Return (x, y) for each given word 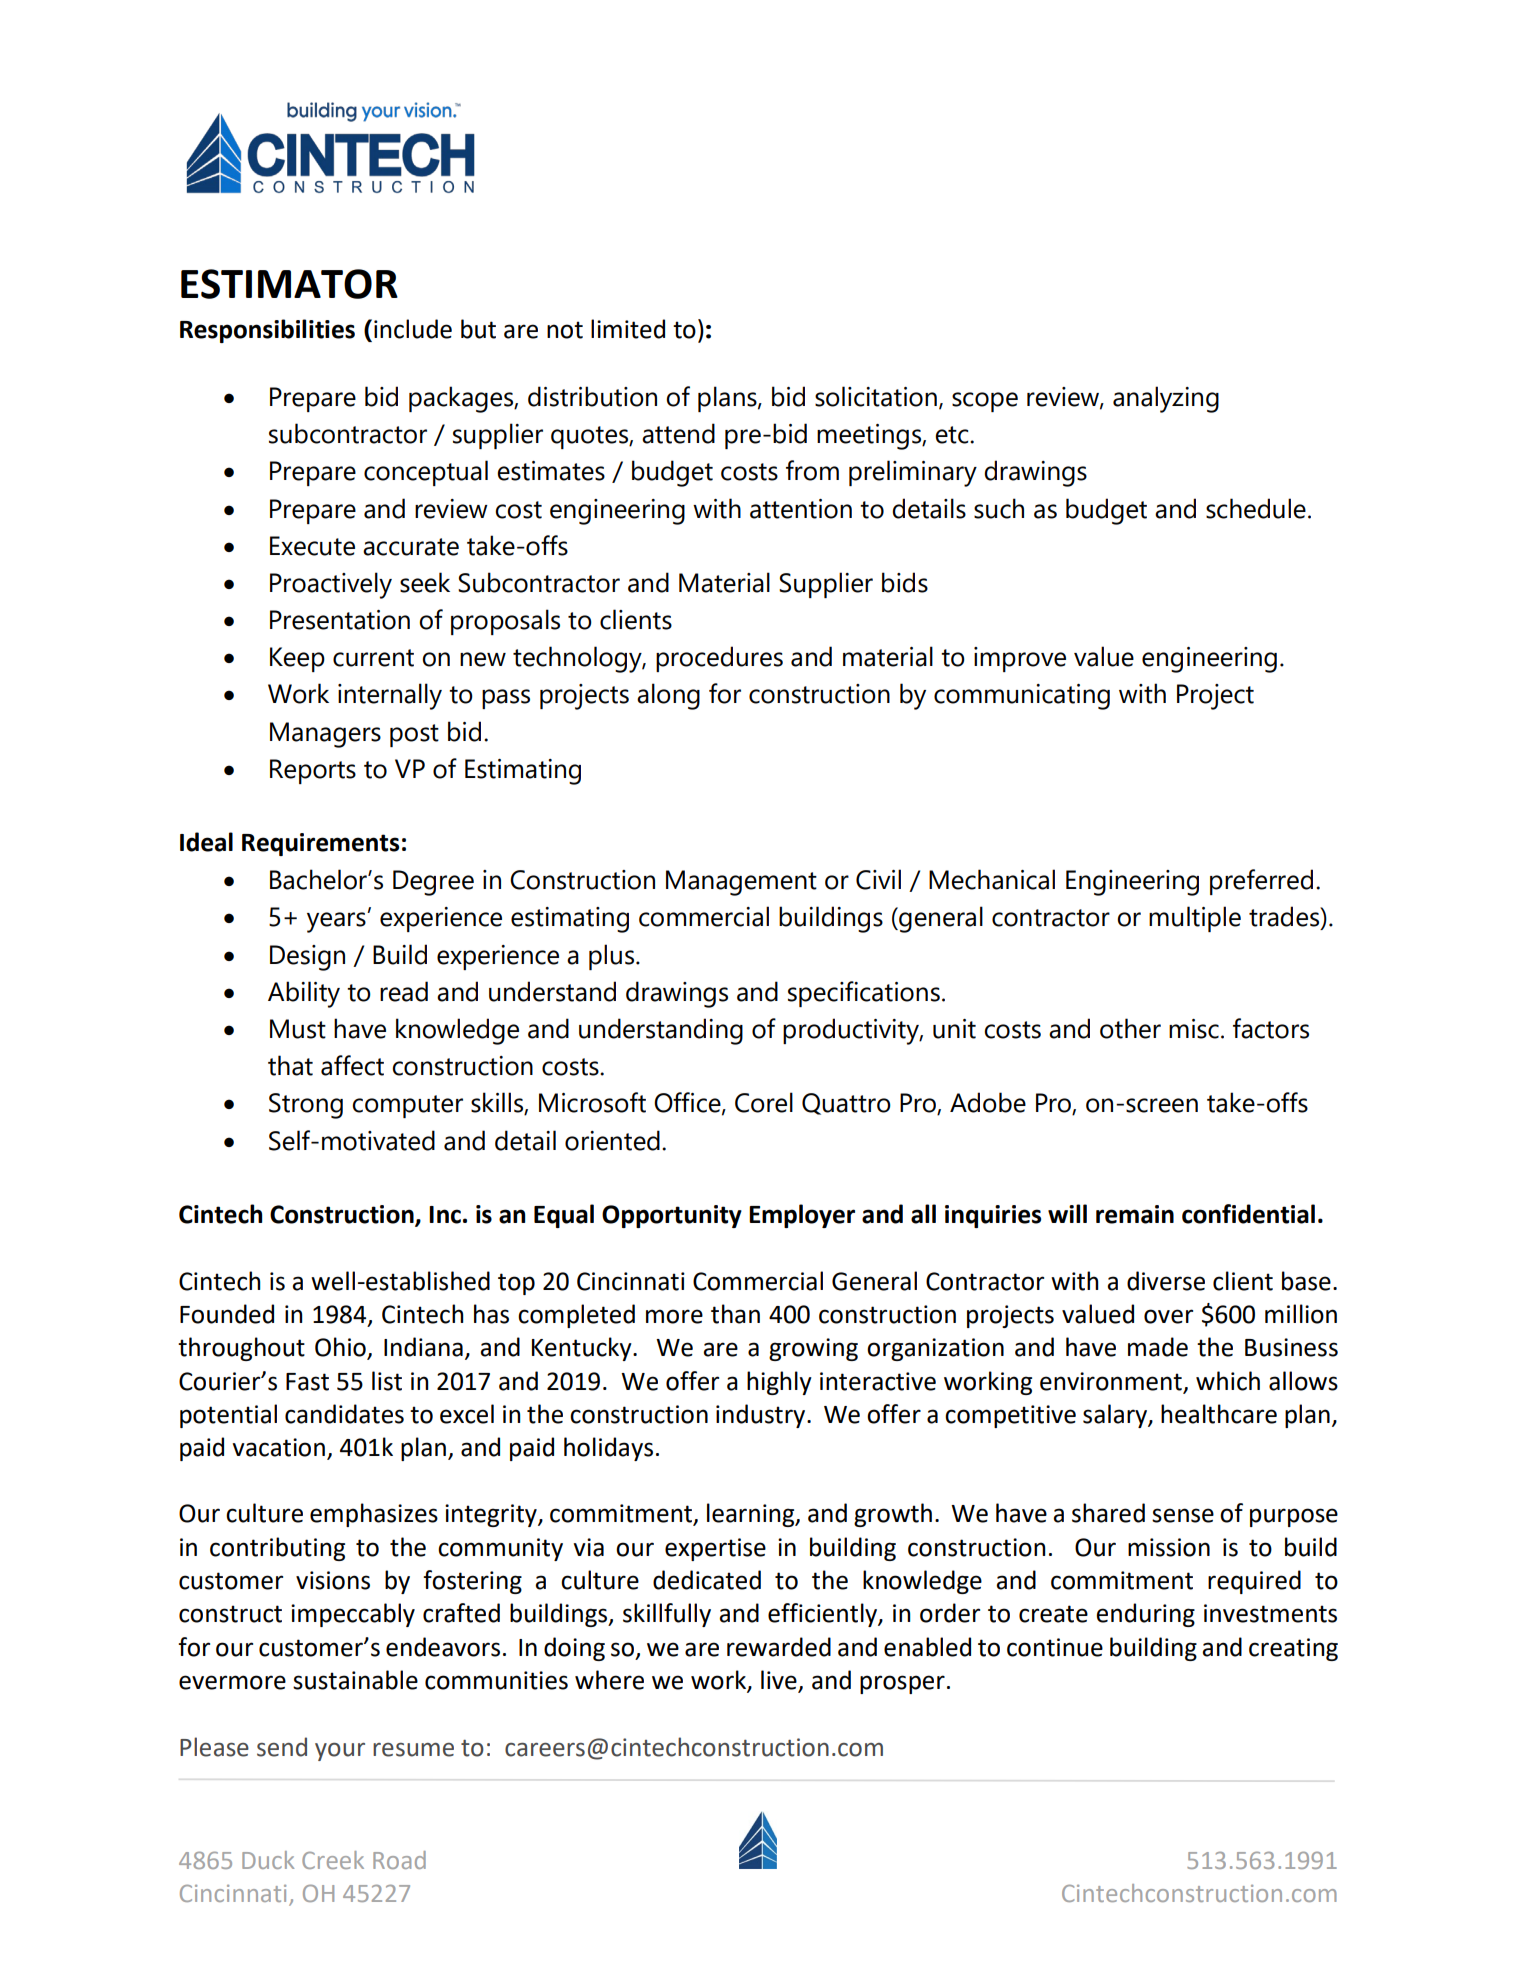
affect (352, 1065)
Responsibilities (267, 331)
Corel (764, 1102)
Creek (333, 1860)
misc (1194, 1029)
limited (628, 329)
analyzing (1166, 399)
